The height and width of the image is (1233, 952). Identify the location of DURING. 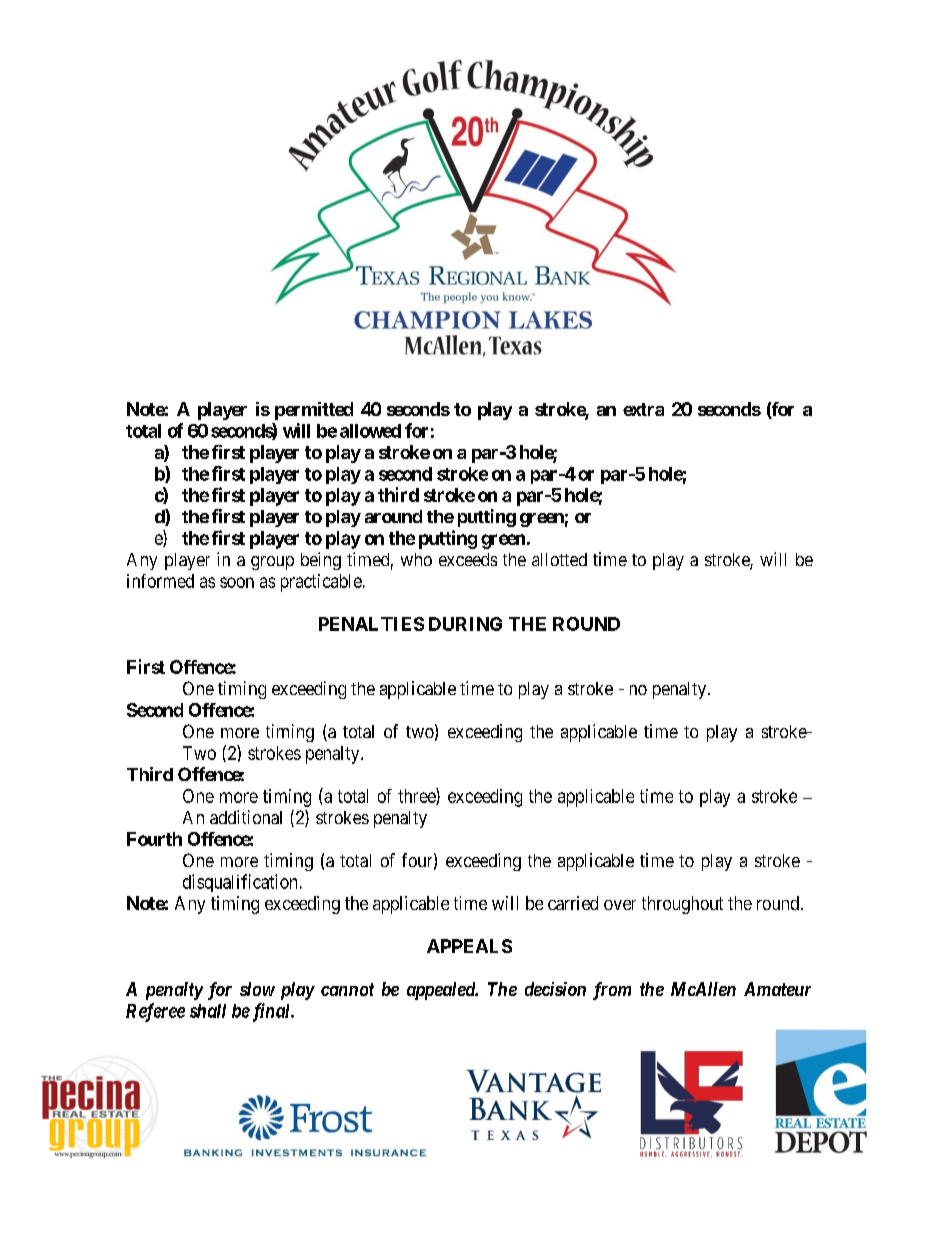
(465, 624).
